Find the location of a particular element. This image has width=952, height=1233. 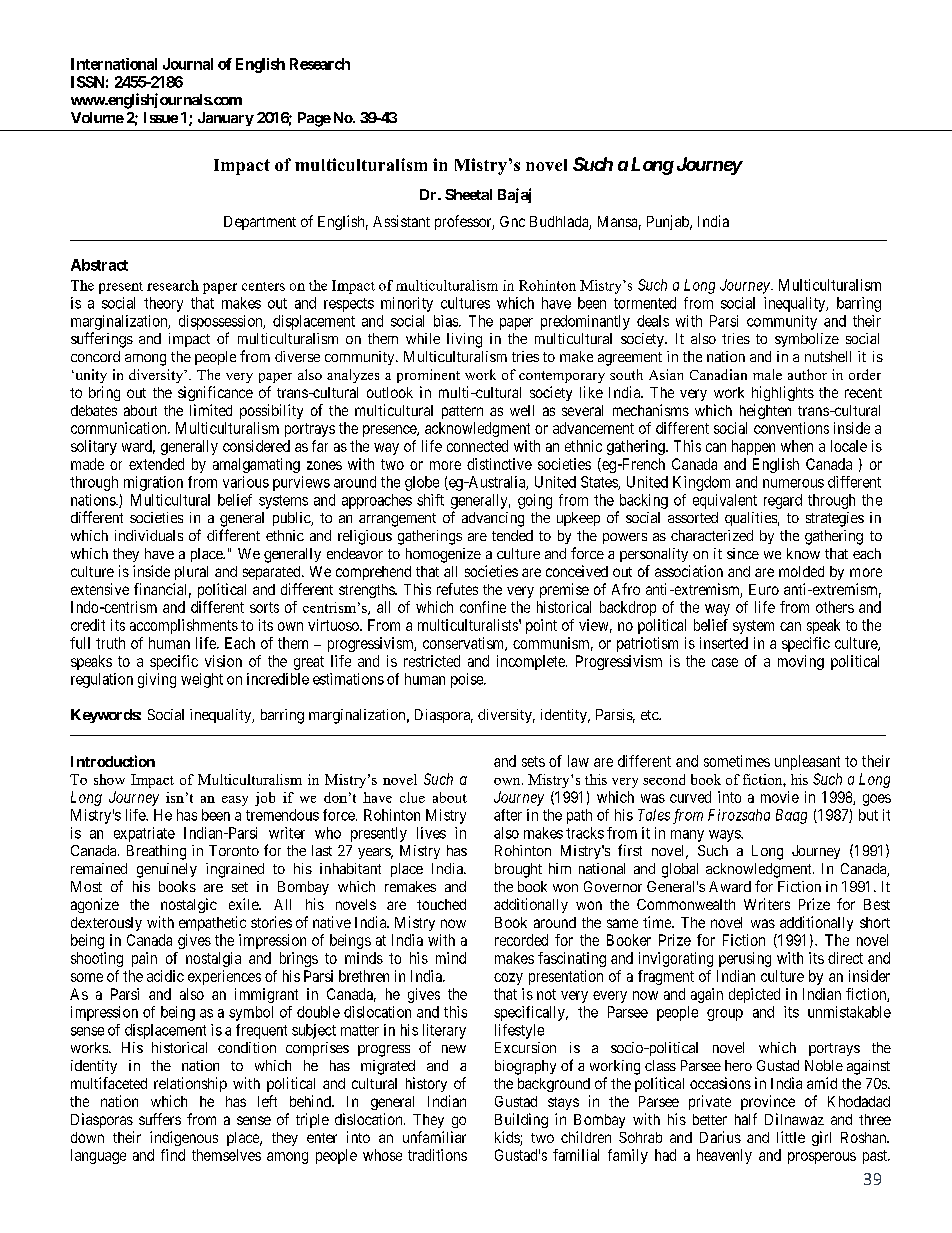

tormented is located at coordinates (645, 303).
